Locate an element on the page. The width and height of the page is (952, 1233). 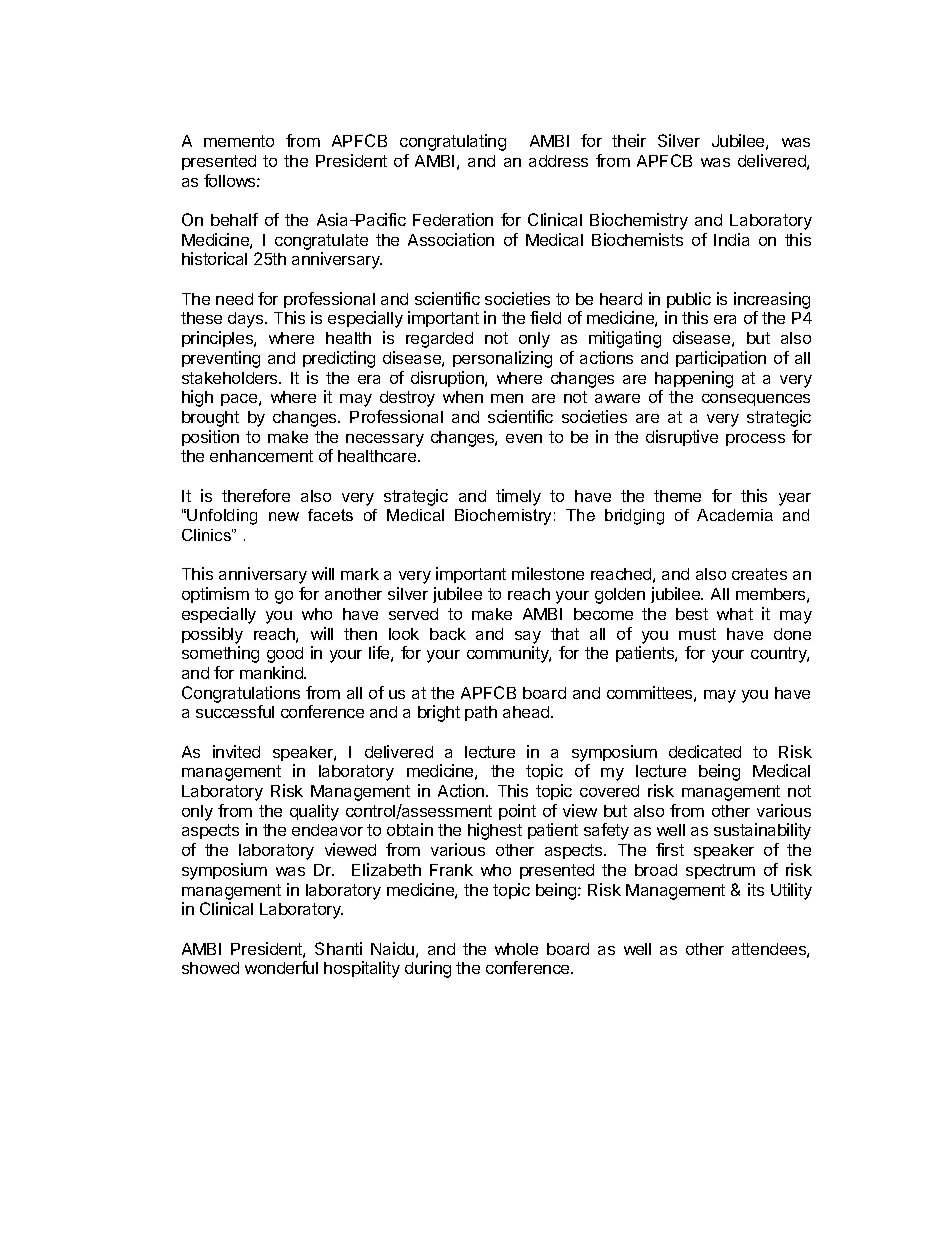
path is located at coordinates (481, 713).
